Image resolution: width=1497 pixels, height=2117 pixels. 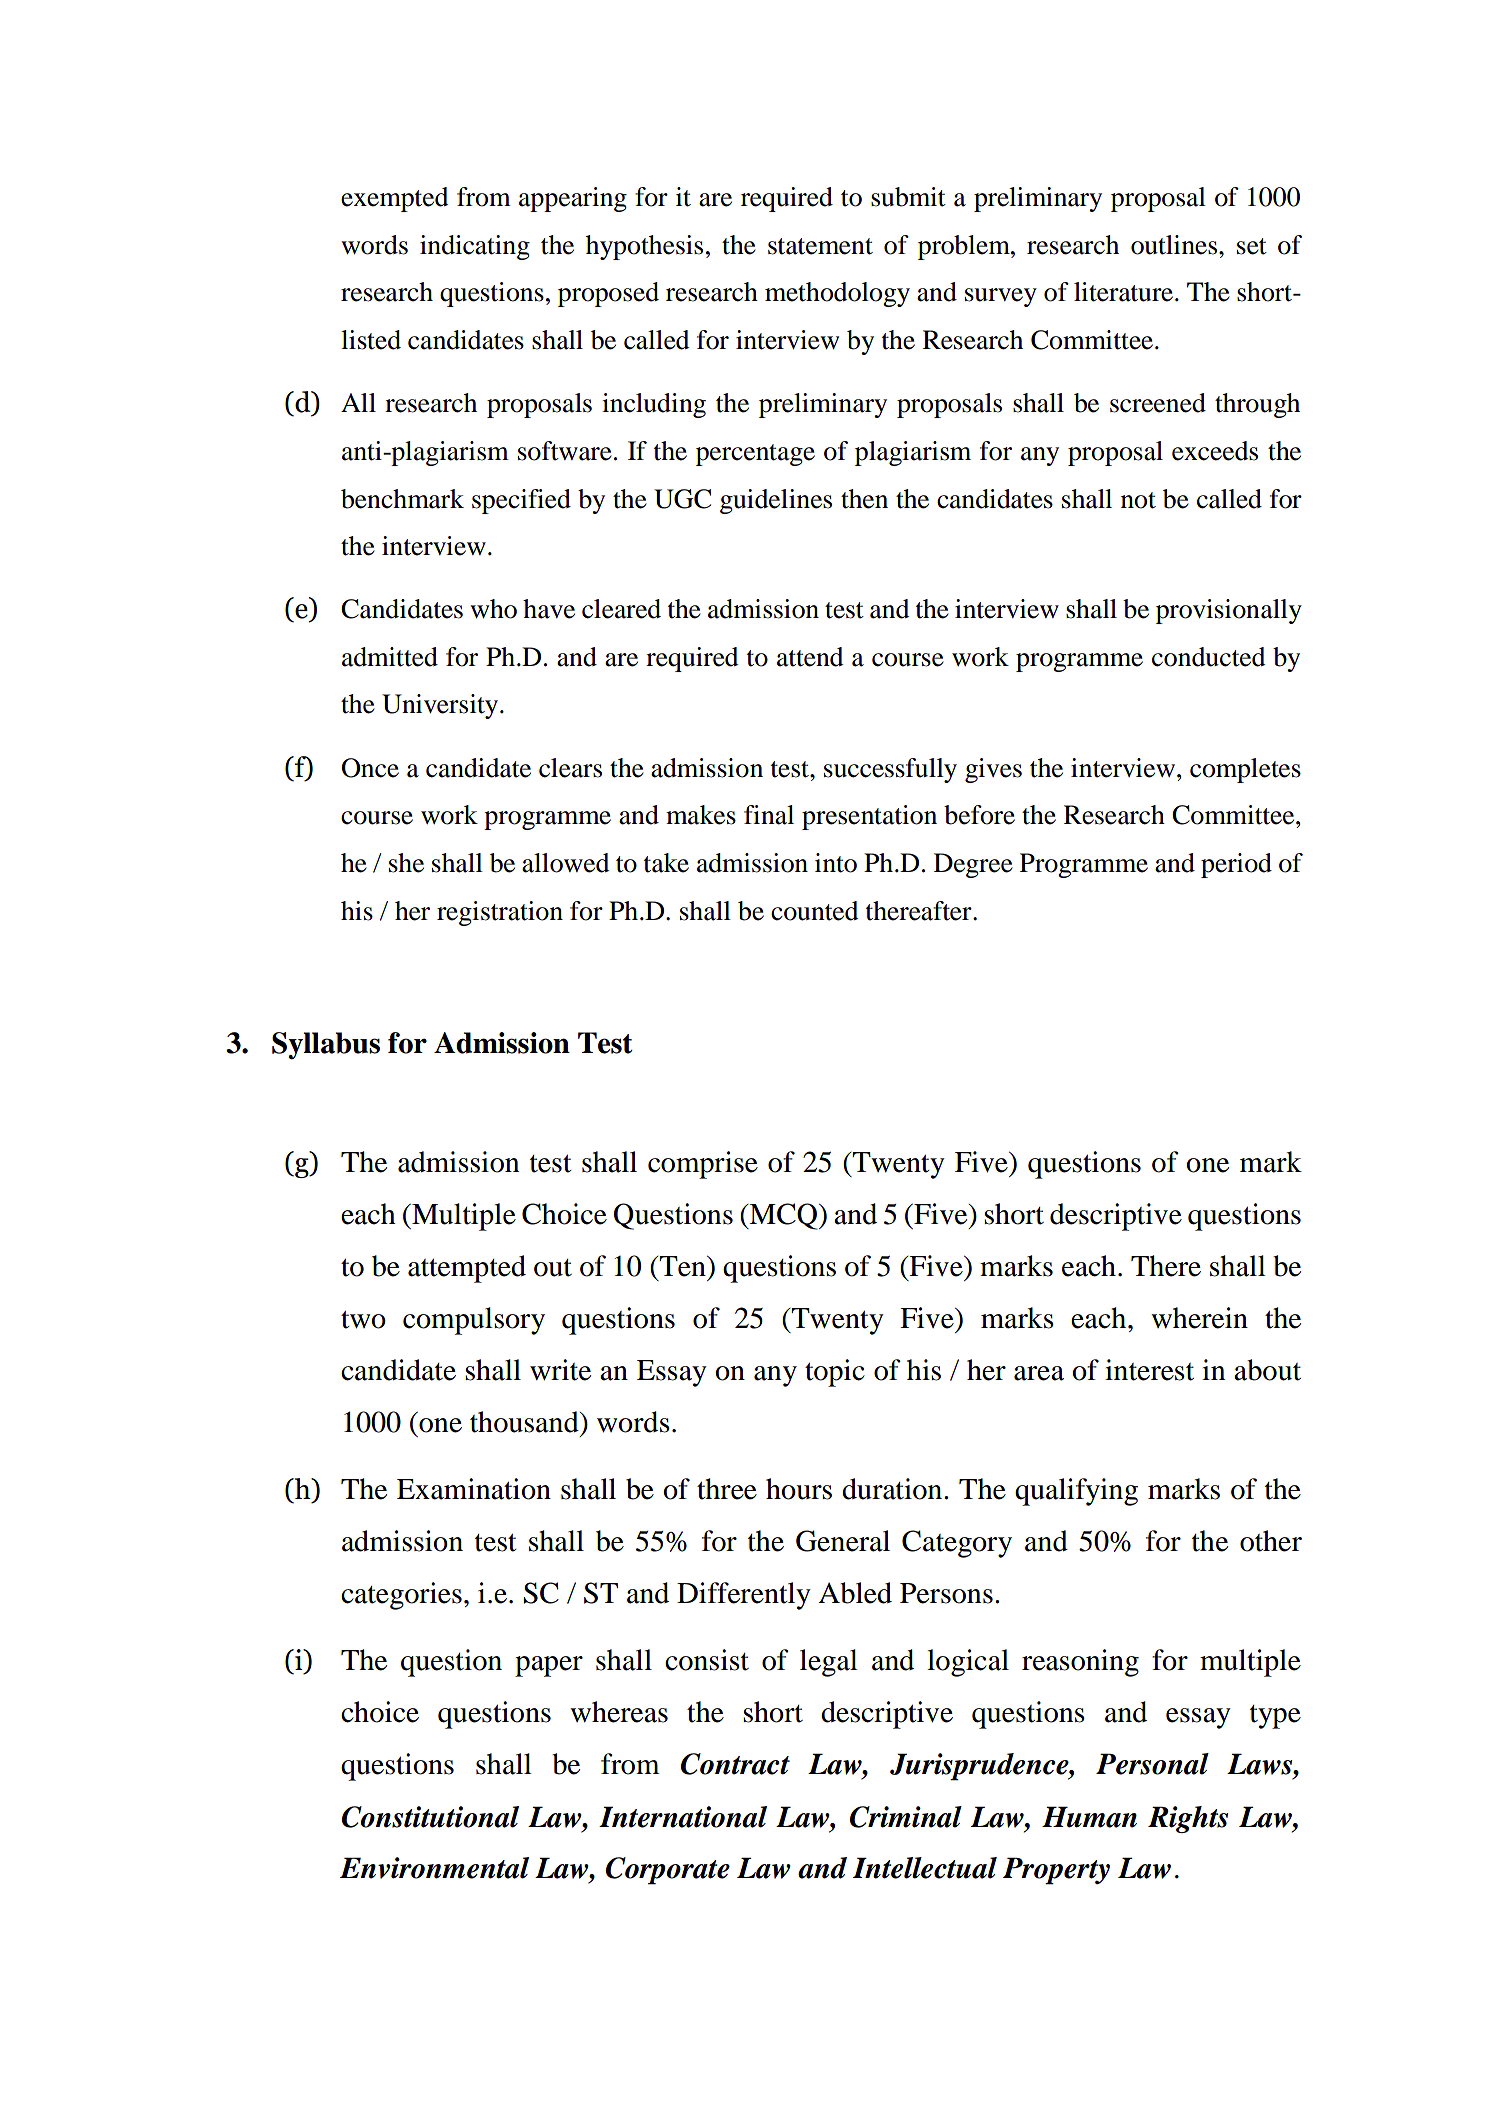 I want to click on indicating, so click(x=475, y=247).
